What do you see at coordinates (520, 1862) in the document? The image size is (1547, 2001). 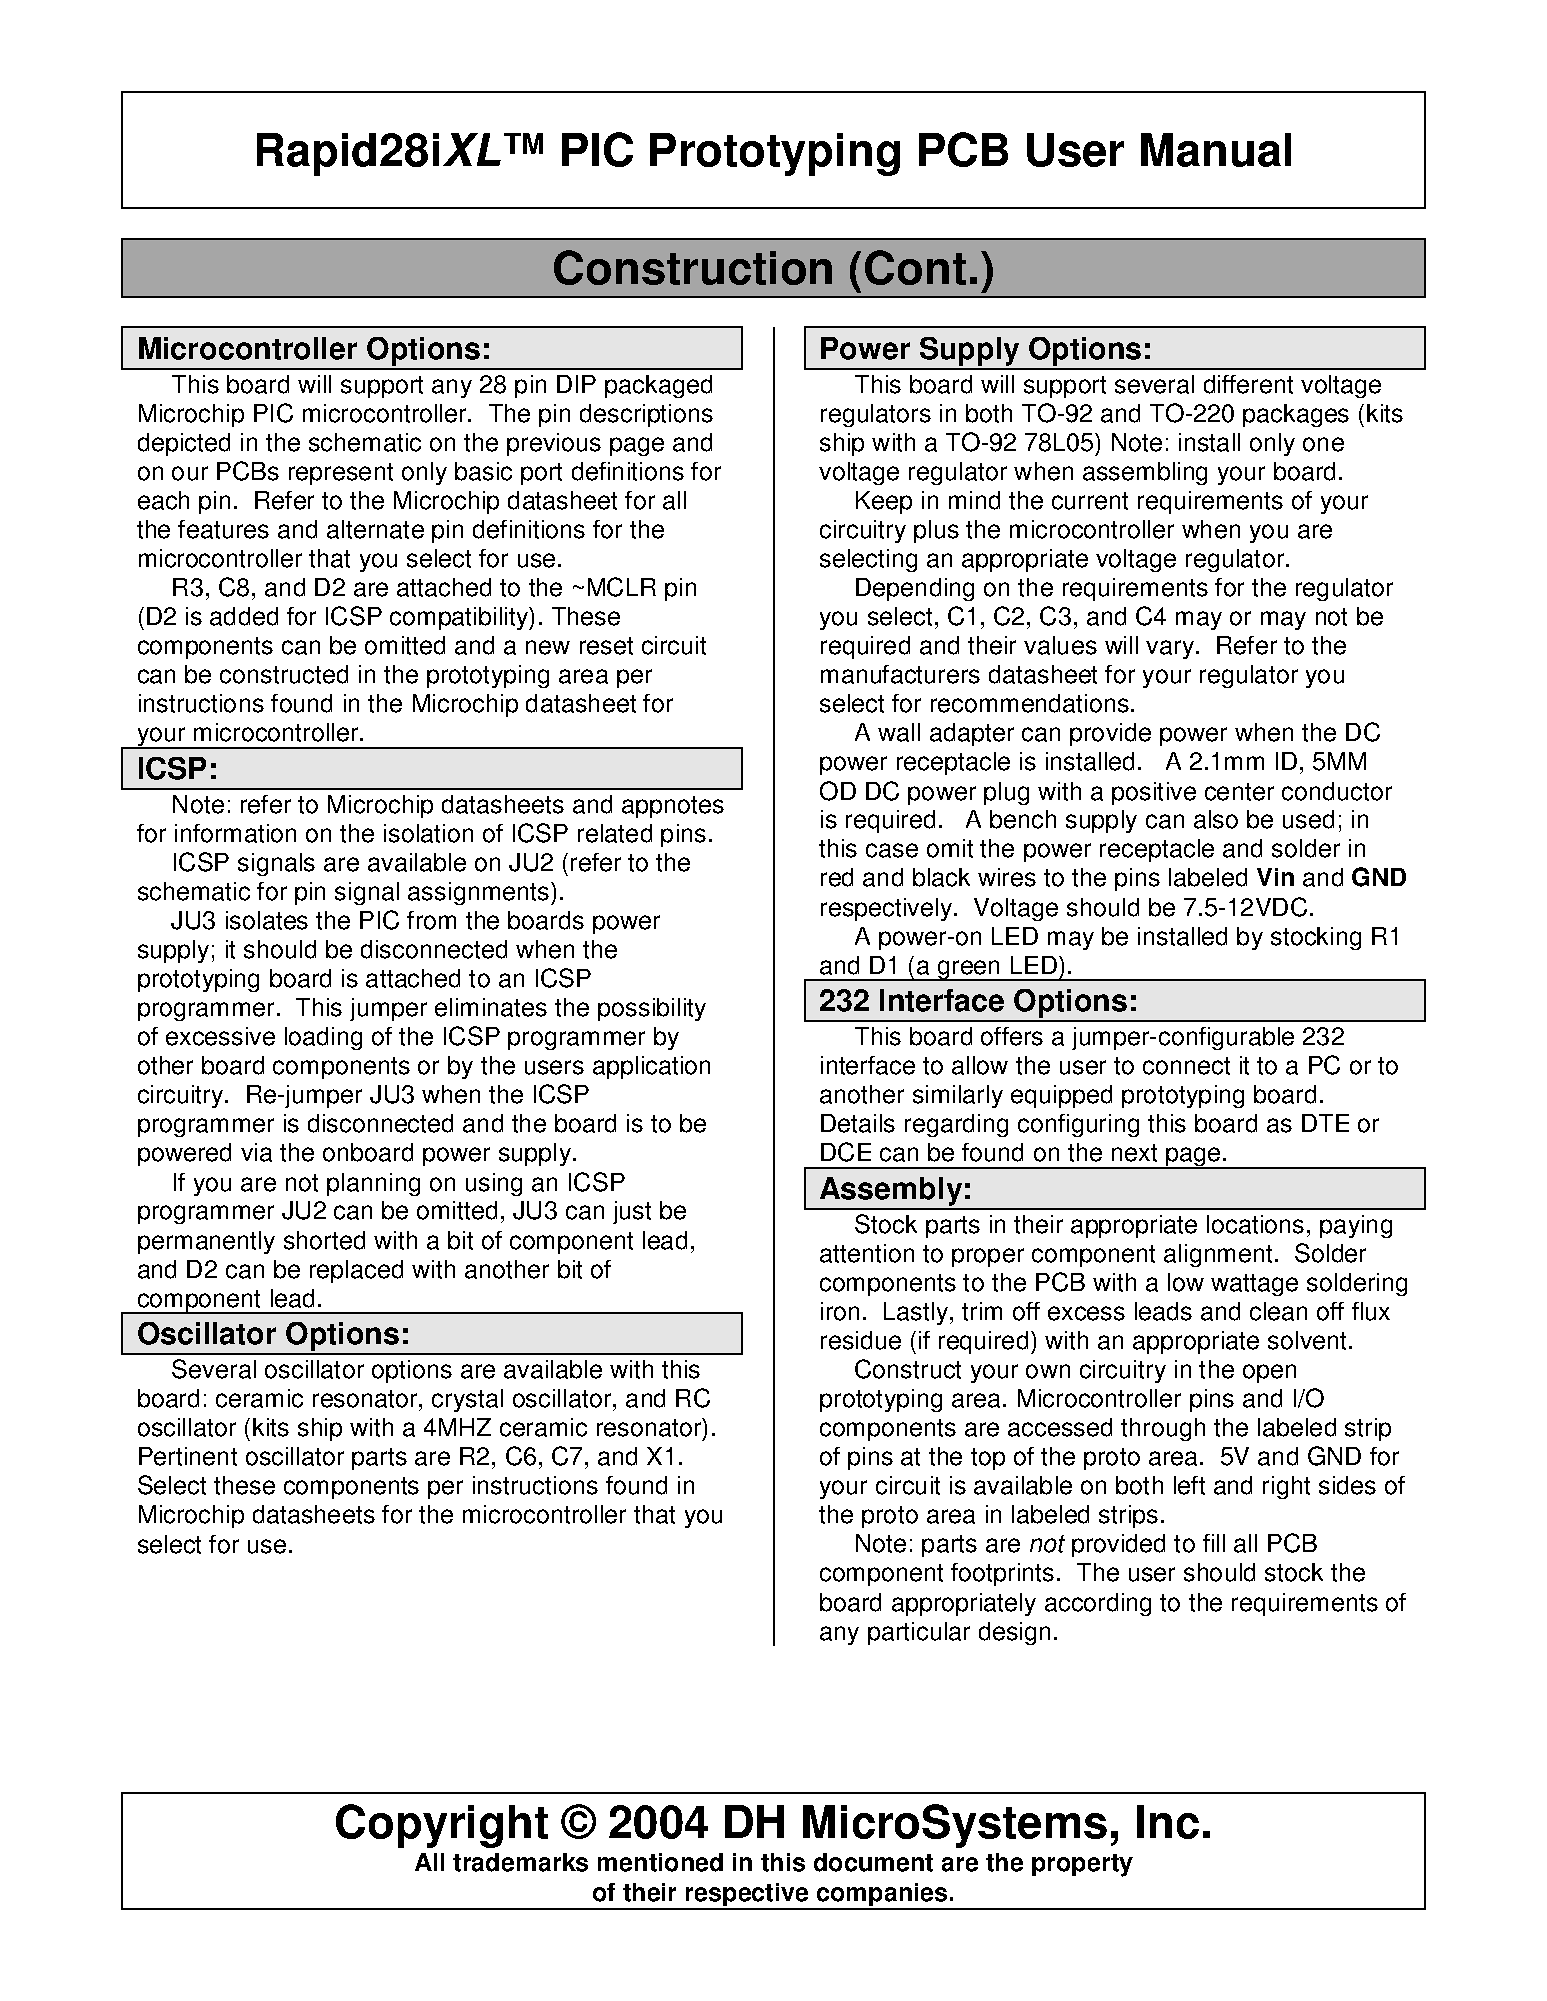 I see `trademarks` at bounding box center [520, 1862].
